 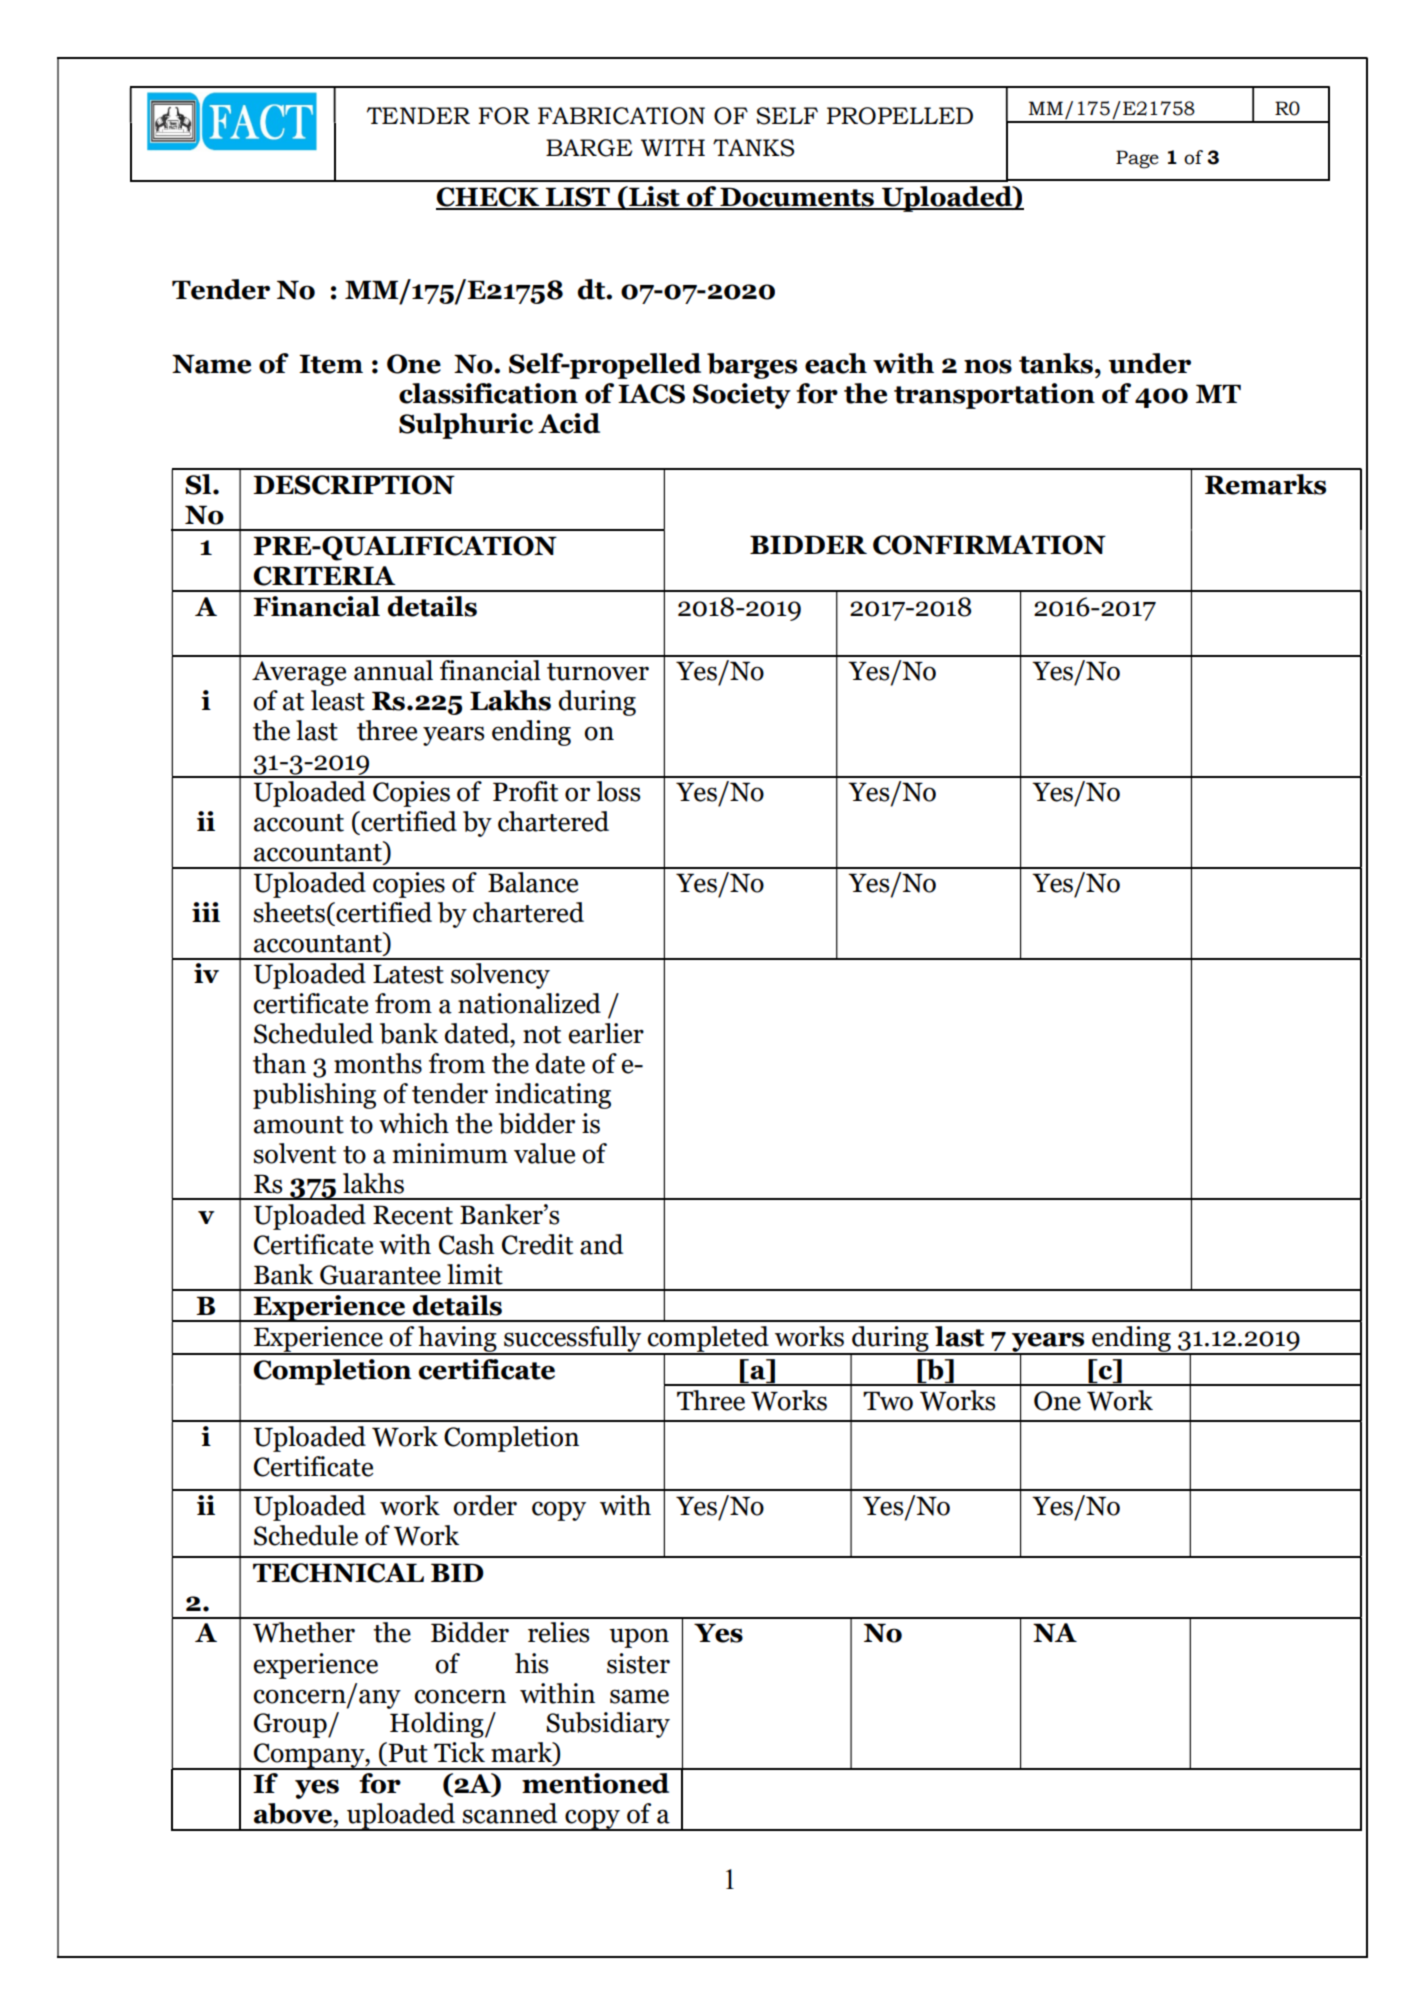 What do you see at coordinates (989, 545) in the screenshot?
I see `CONFIRMATION` at bounding box center [989, 545].
